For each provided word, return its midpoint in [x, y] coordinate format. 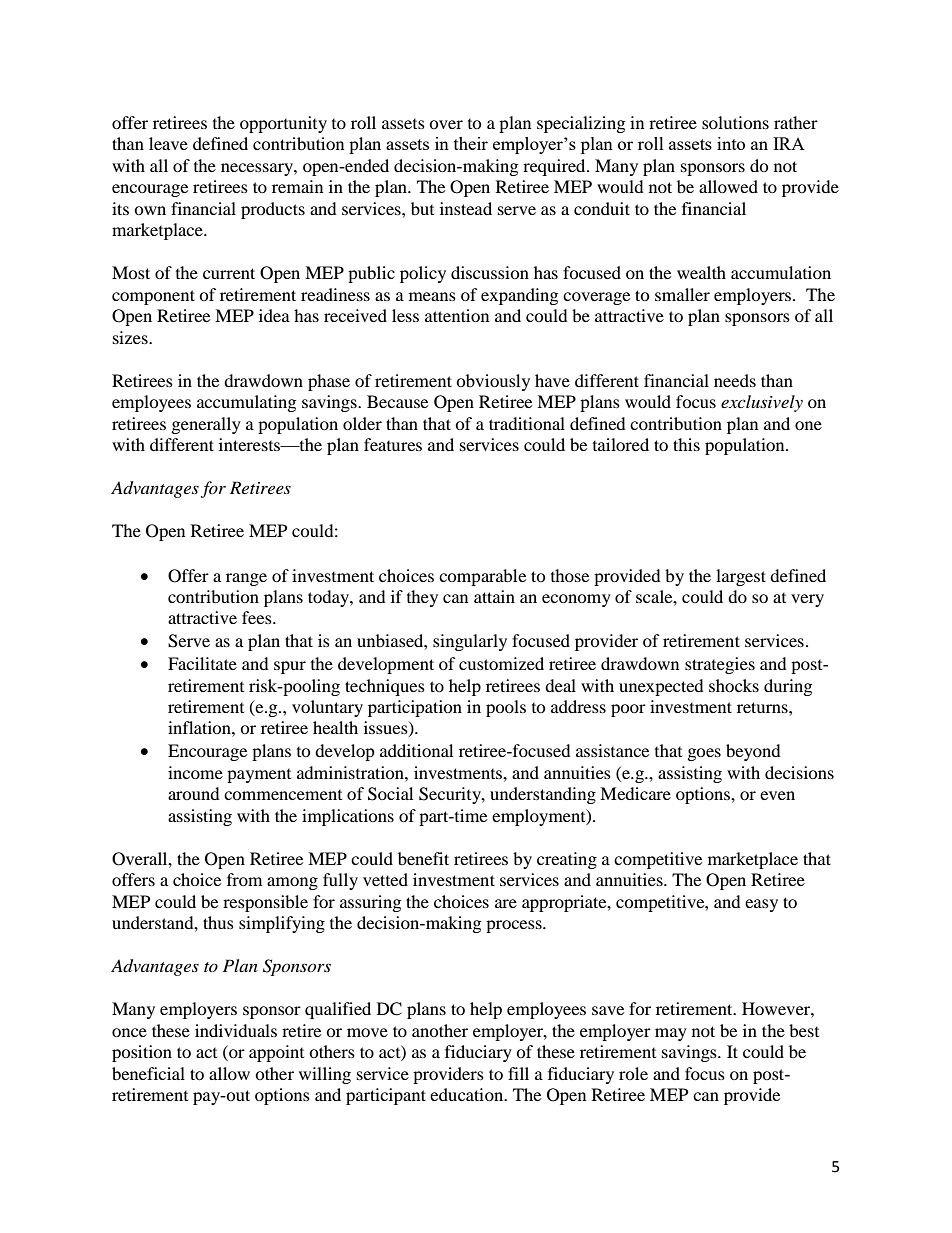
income [195, 772]
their [471, 143]
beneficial [148, 1073]
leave [168, 143]
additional [416, 750]
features [393, 444]
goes [704, 754]
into [731, 143]
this [686, 444]
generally [206, 425]
